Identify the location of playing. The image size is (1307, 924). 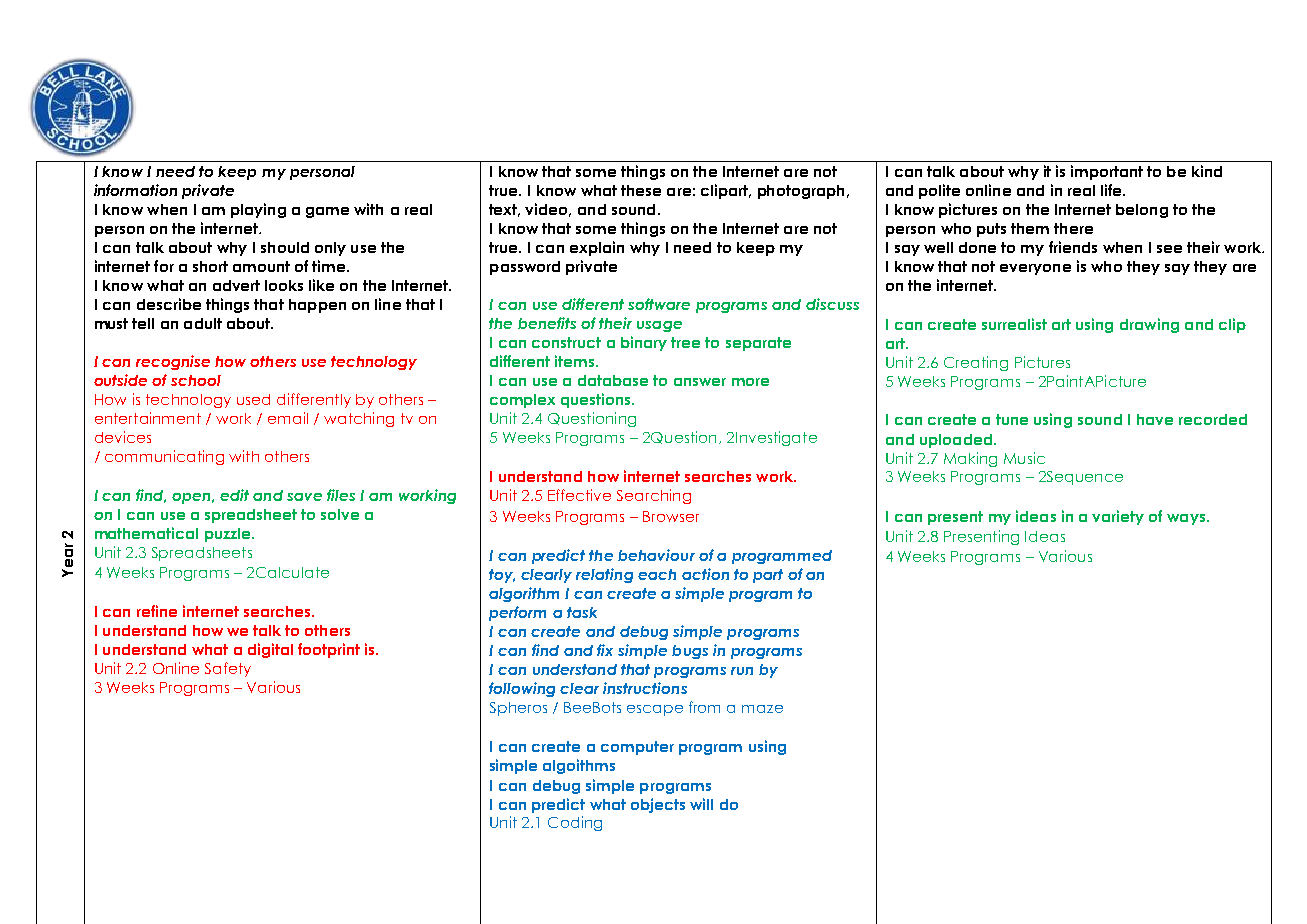
(258, 210).
